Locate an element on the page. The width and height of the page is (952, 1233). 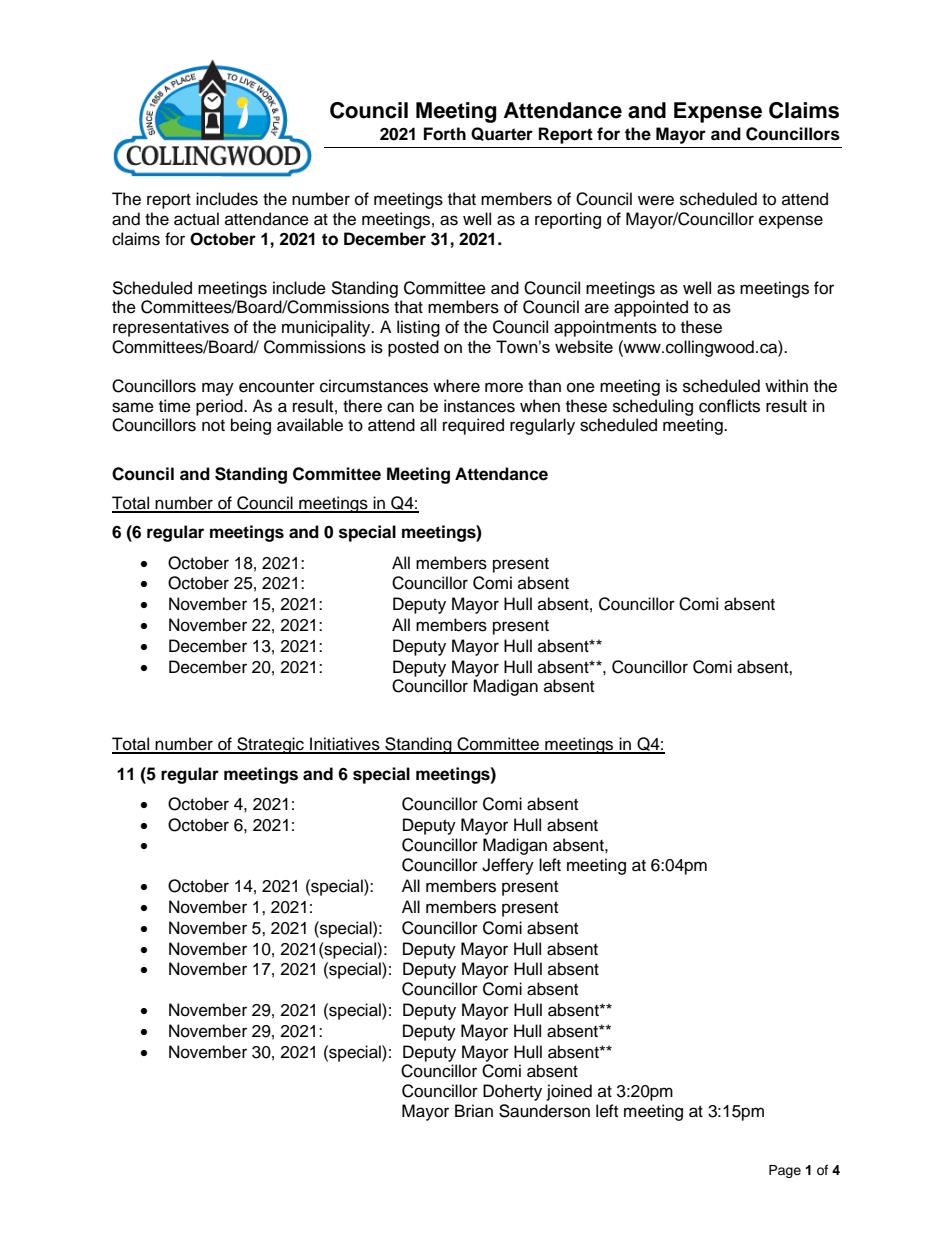
Doherty is located at coordinates (512, 1092).
